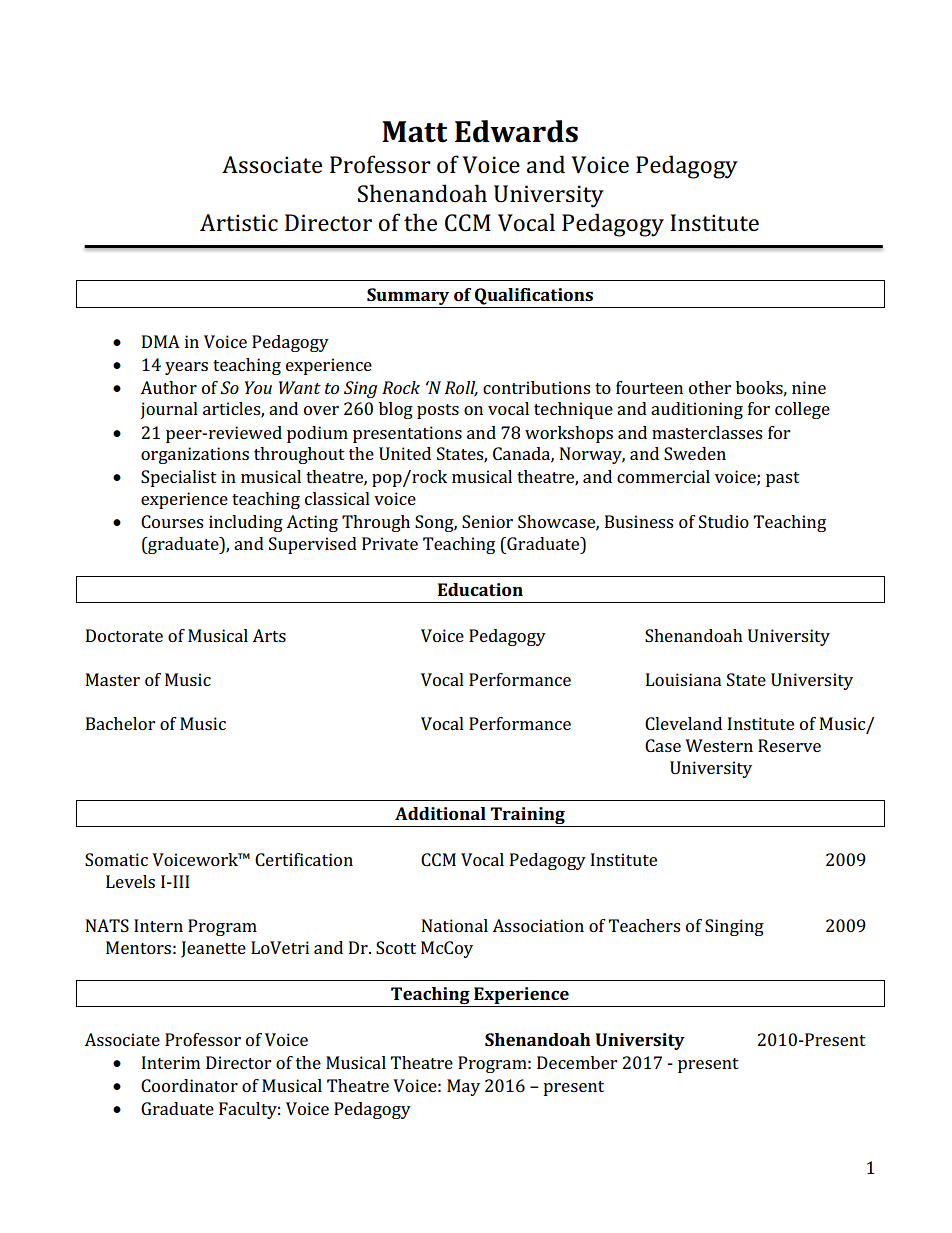  What do you see at coordinates (195, 455) in the page?
I see `organizations` at bounding box center [195, 455].
